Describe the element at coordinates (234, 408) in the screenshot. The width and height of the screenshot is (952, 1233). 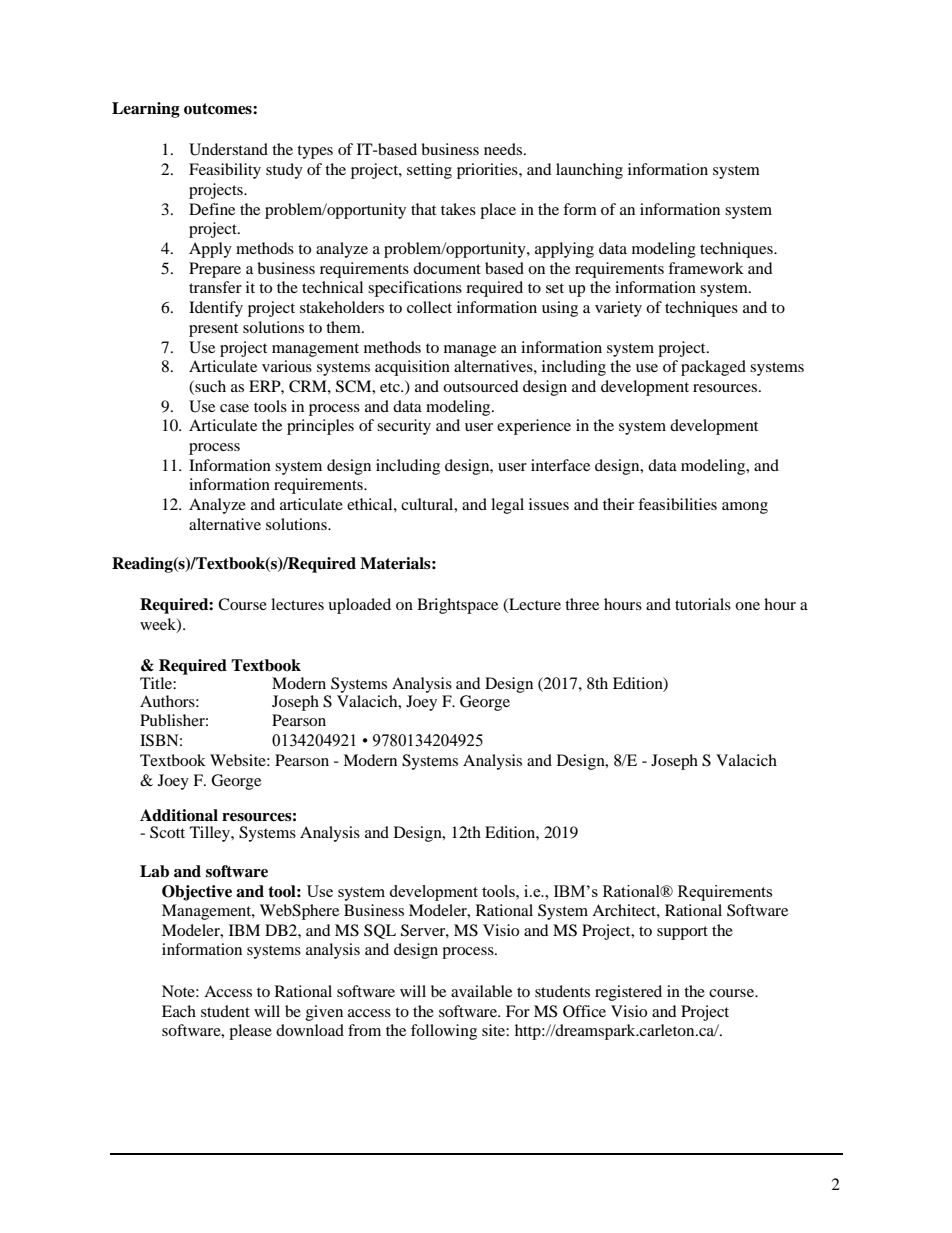
I see `case` at that location.
